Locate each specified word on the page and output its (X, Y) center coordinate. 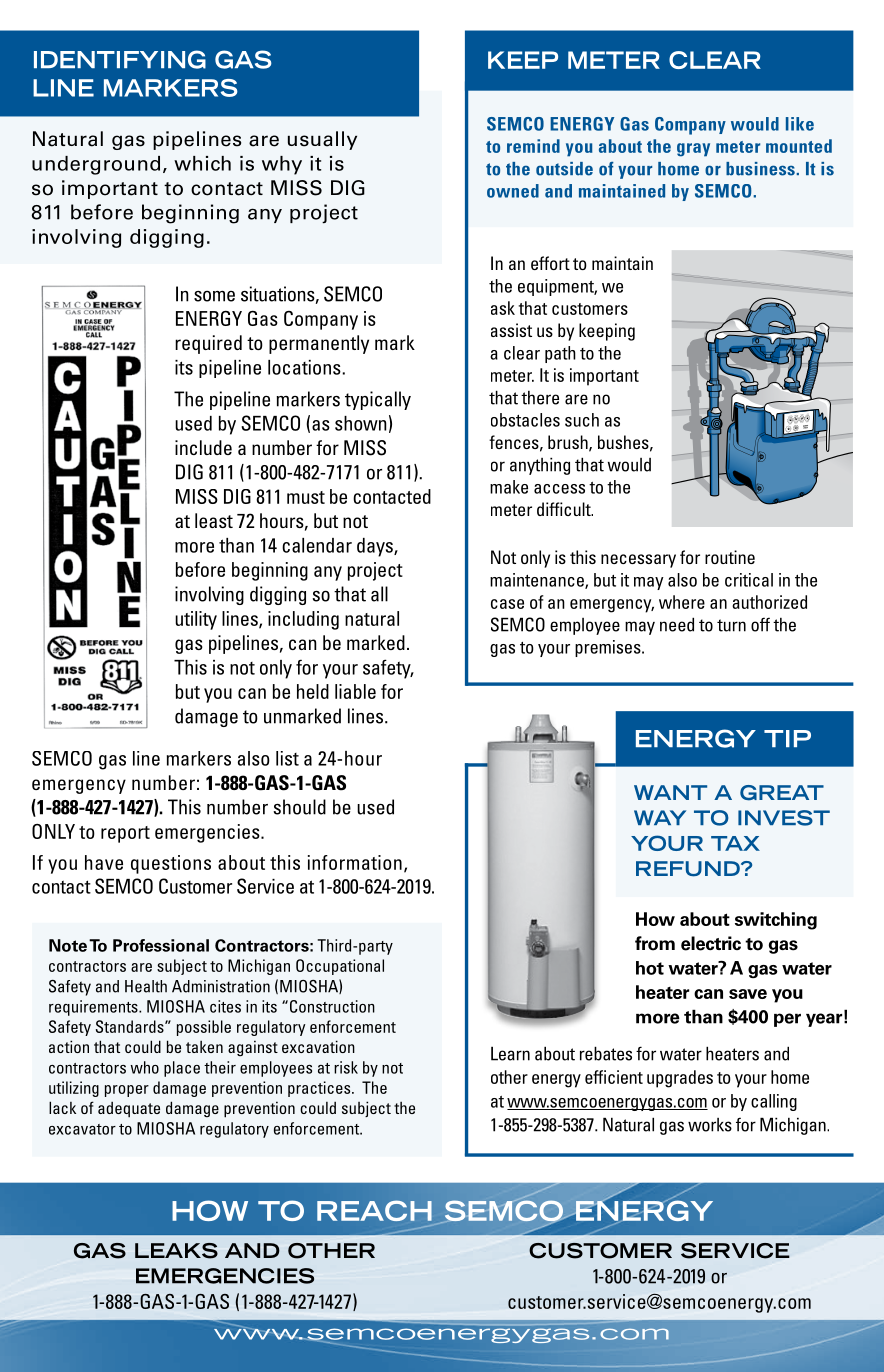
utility (196, 620)
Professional (161, 945)
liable (355, 691)
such (582, 420)
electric (711, 943)
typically (378, 400)
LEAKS (176, 1251)
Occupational (340, 967)
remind (533, 146)
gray (693, 150)
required (208, 344)
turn (731, 625)
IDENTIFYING (120, 59)
